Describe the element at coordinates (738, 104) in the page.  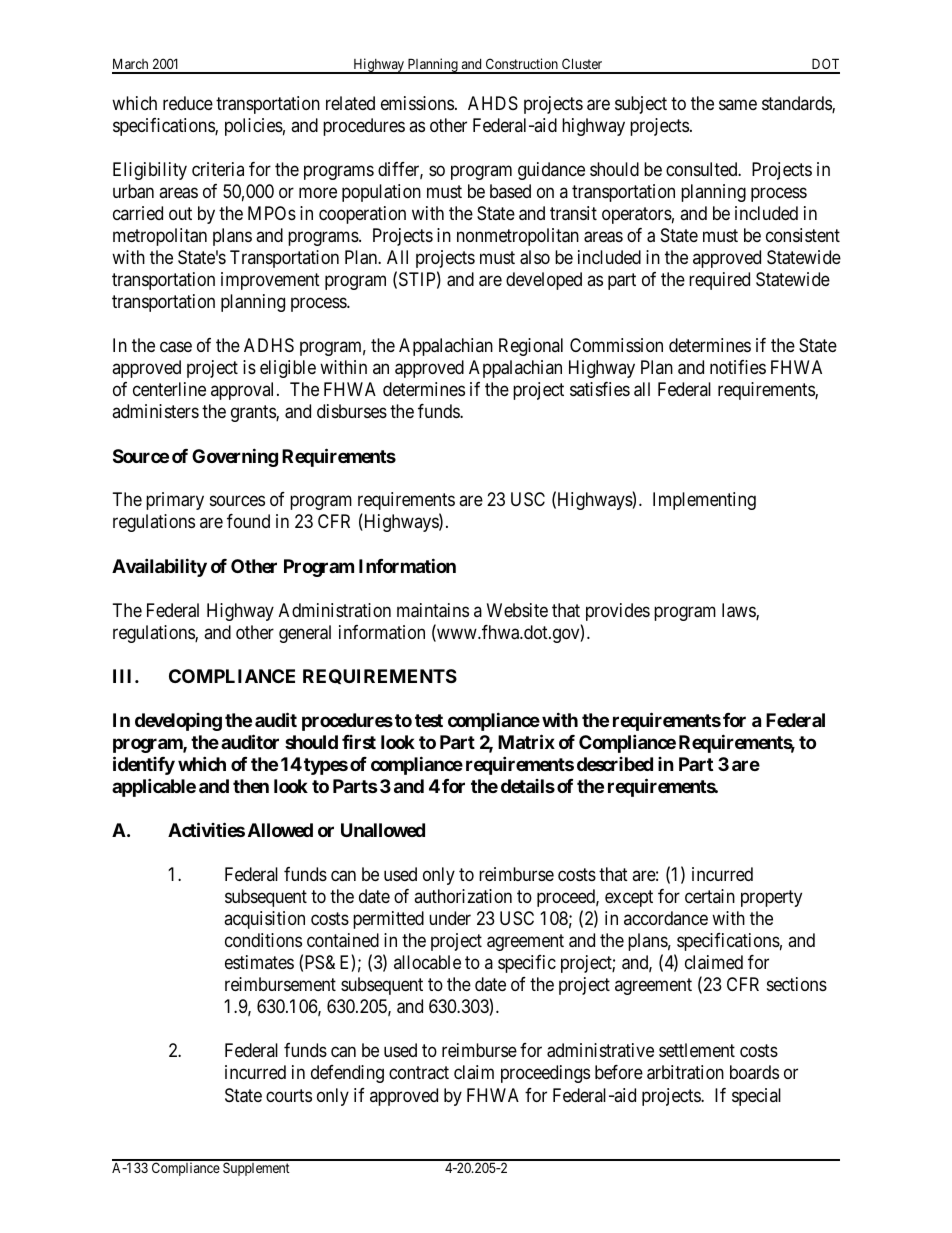
I see `same` at that location.
